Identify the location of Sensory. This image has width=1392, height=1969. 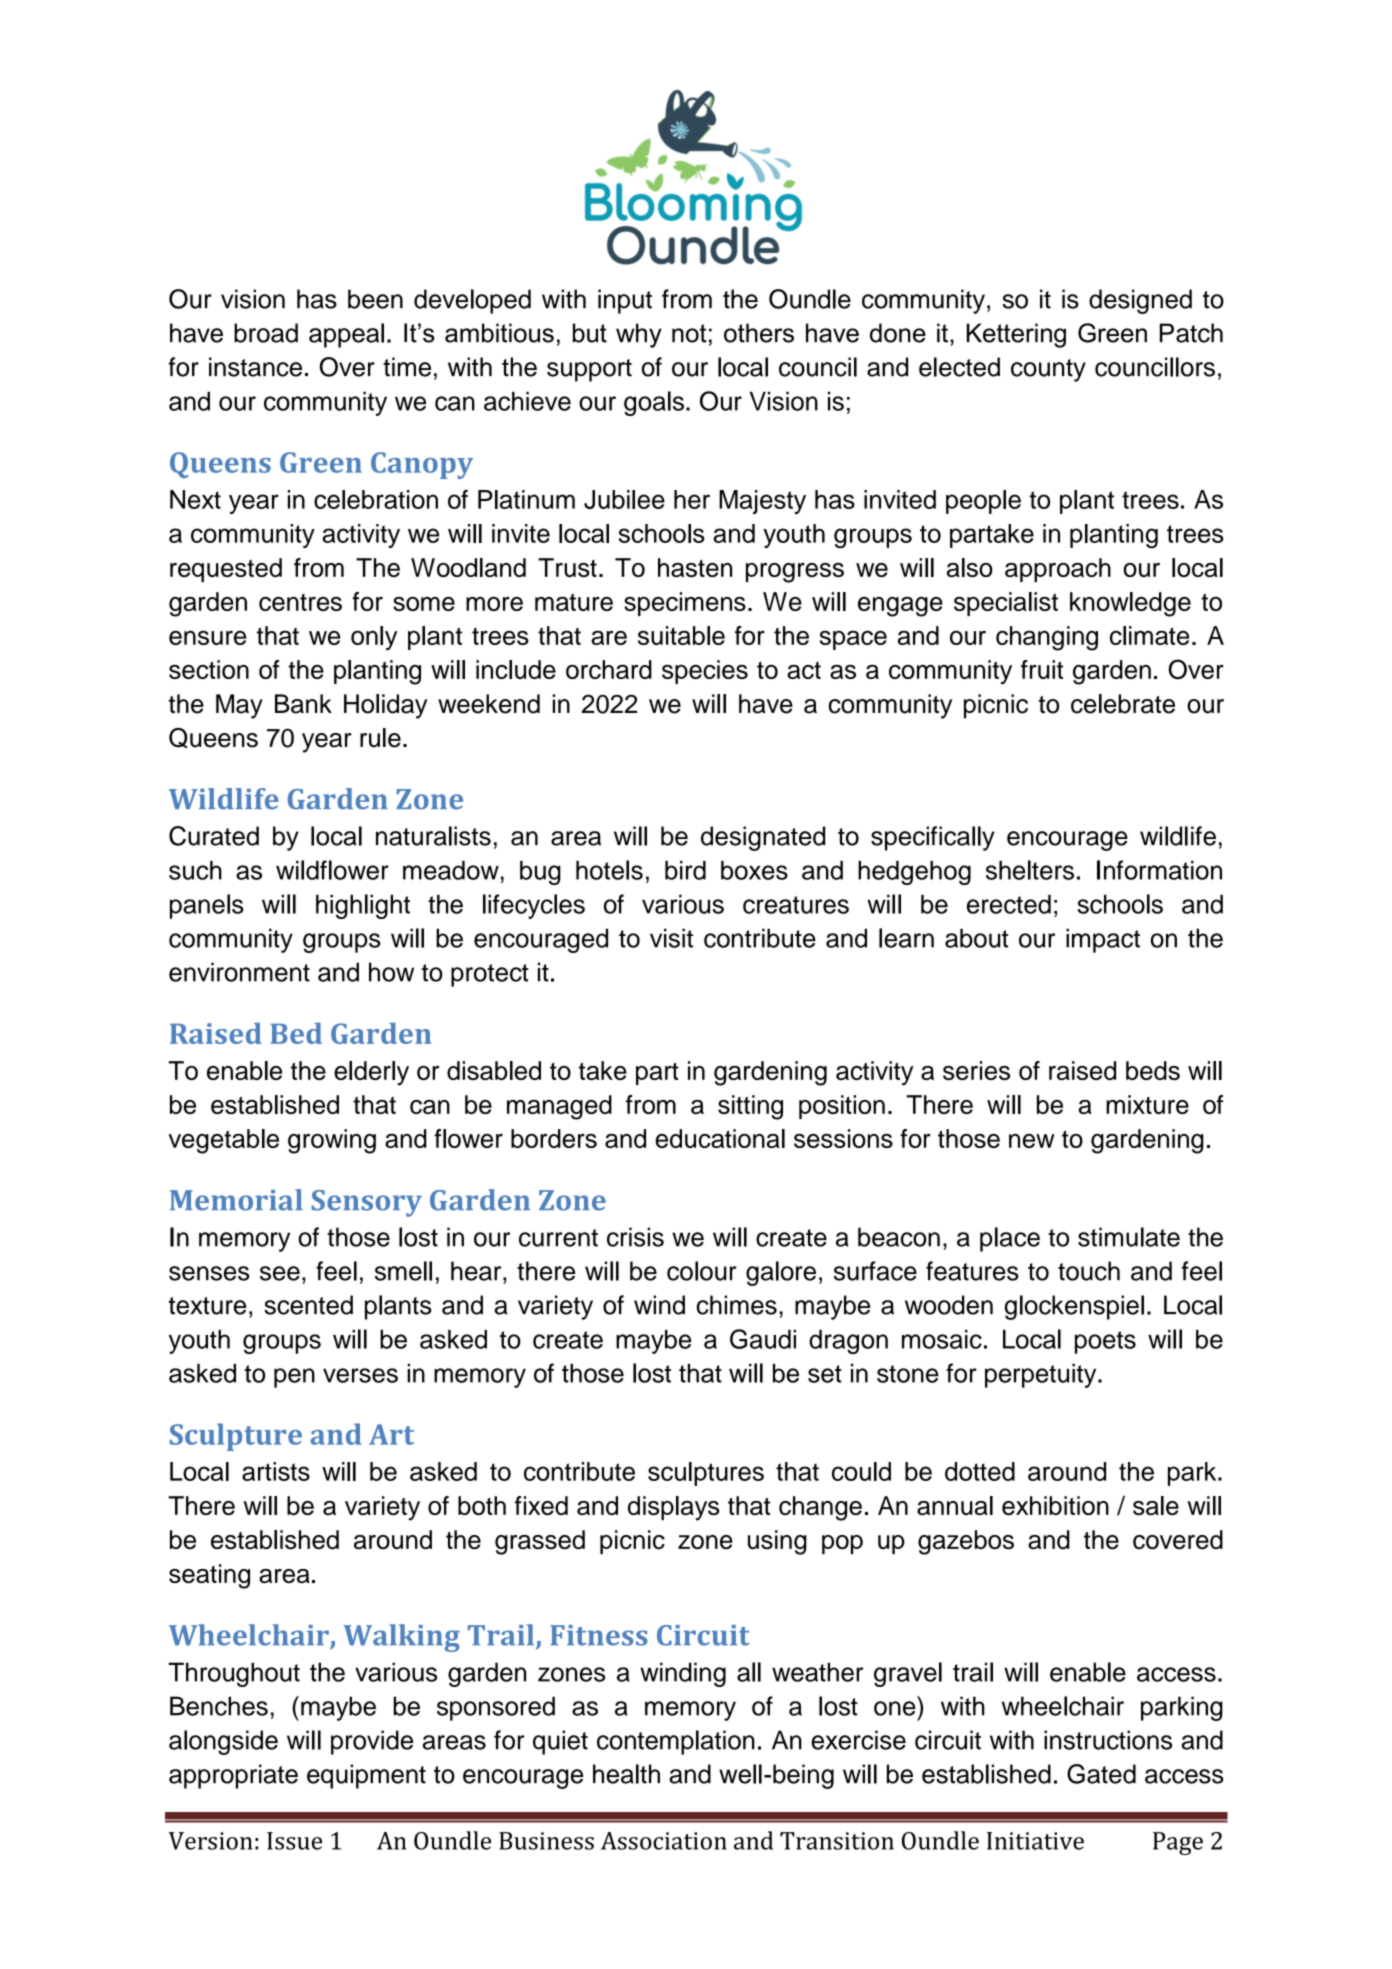
(367, 1203).
